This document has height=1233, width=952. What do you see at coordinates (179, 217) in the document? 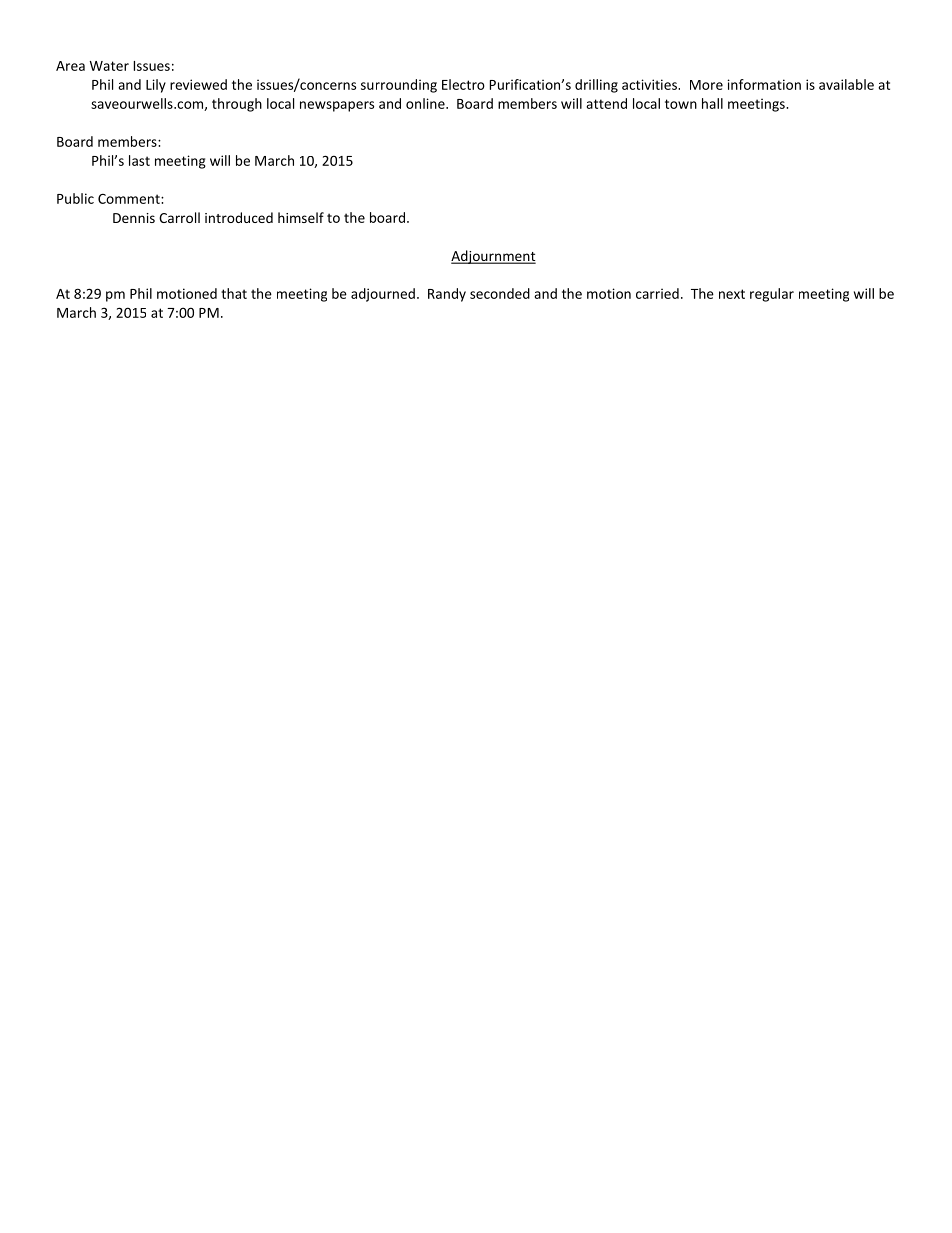
I see `Carroll` at bounding box center [179, 217].
